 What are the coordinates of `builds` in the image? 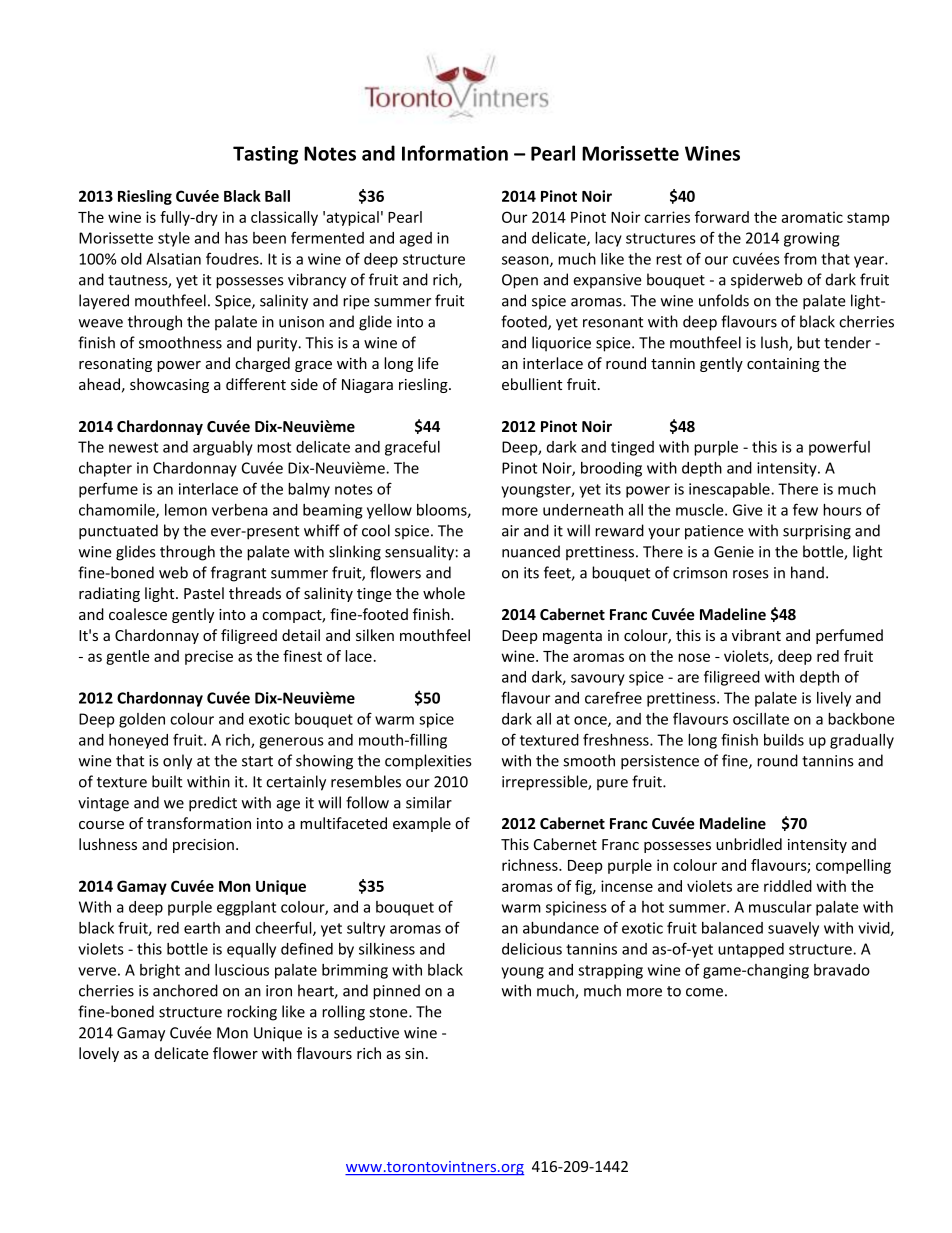 It's located at (784, 740).
